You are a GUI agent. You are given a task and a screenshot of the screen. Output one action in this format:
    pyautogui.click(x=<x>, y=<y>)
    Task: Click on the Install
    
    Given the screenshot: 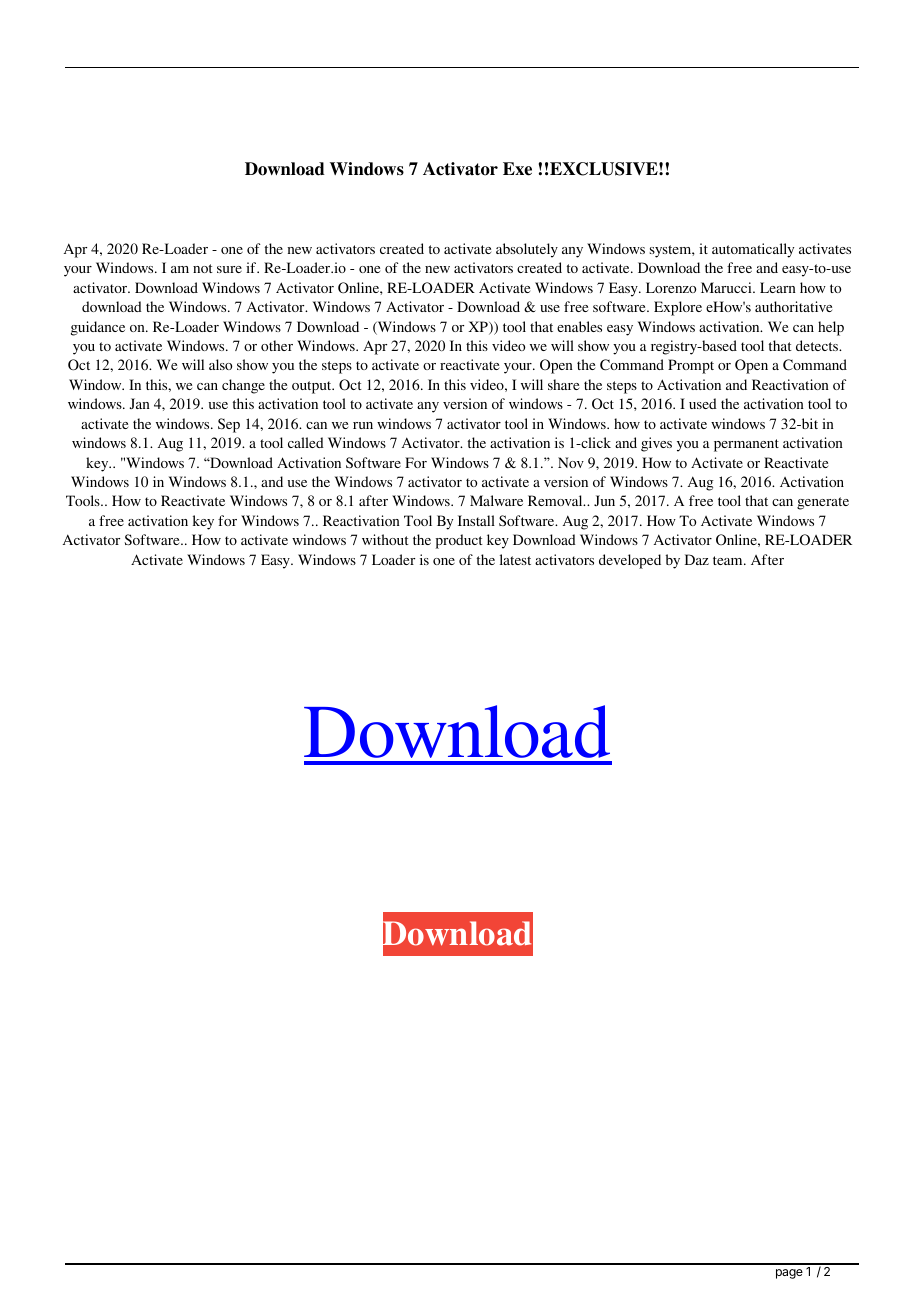 What is the action you would take?
    pyautogui.click(x=476, y=520)
